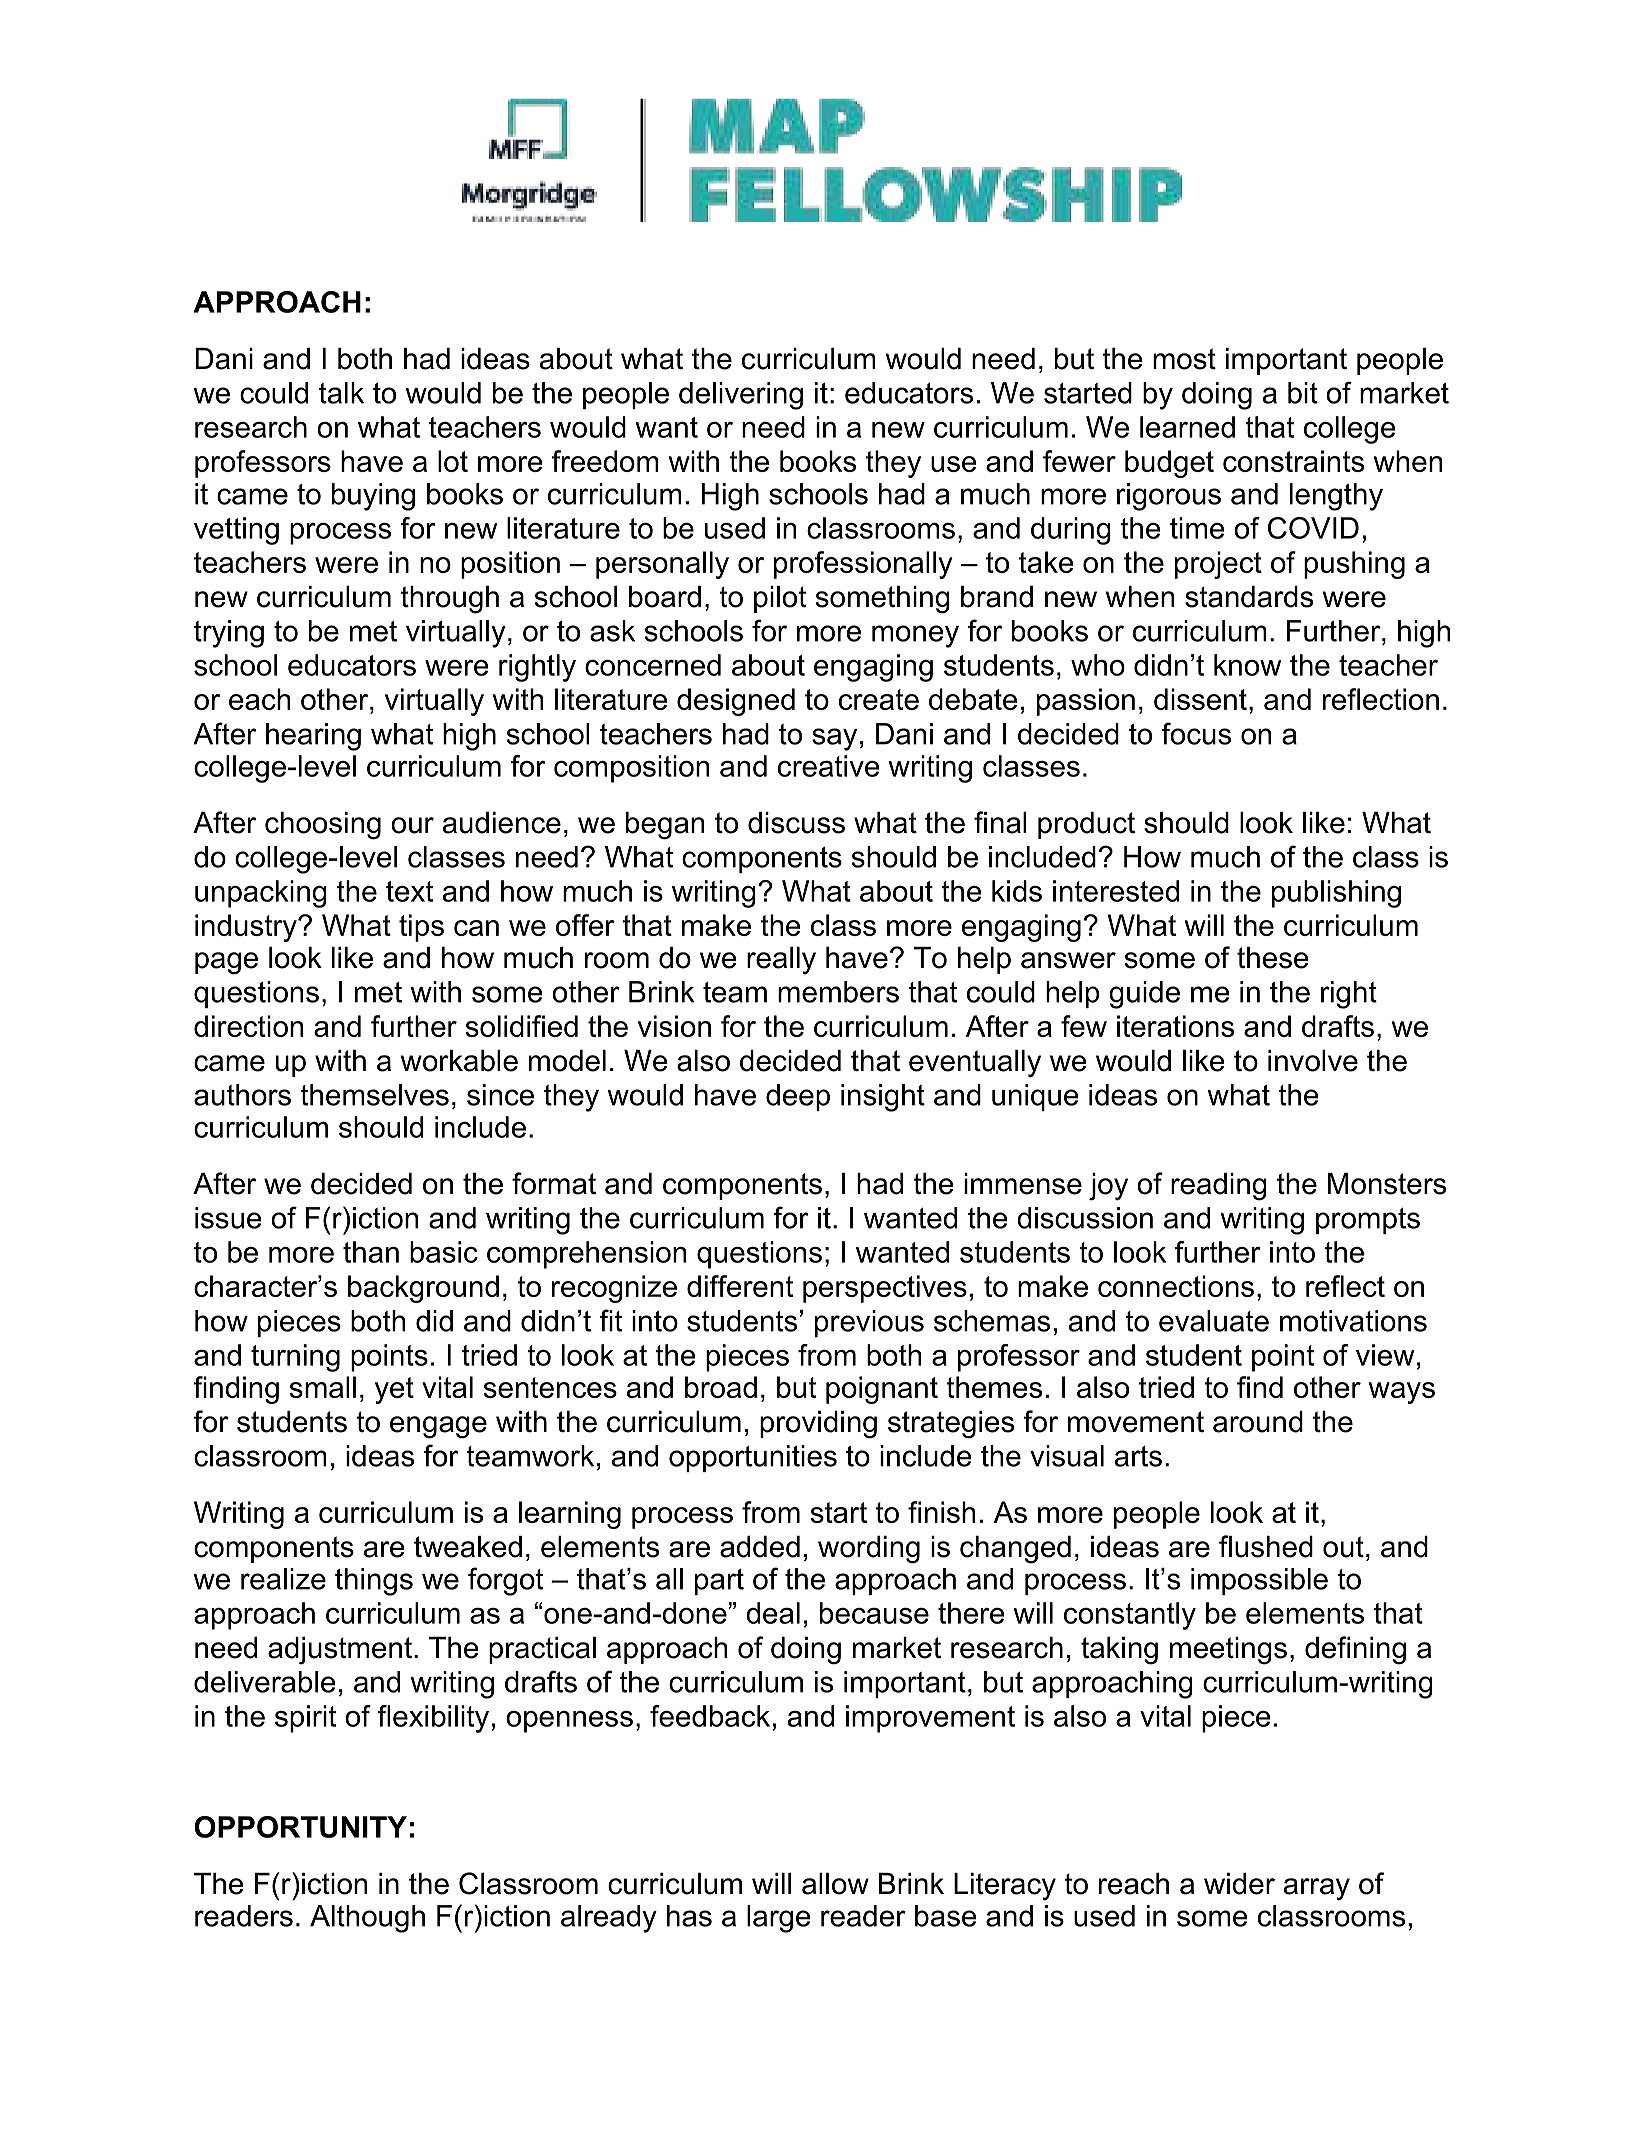 Image resolution: width=1646 pixels, height=2130 pixels. Describe the element at coordinates (367, 1919) in the screenshot. I see `Although` at that location.
